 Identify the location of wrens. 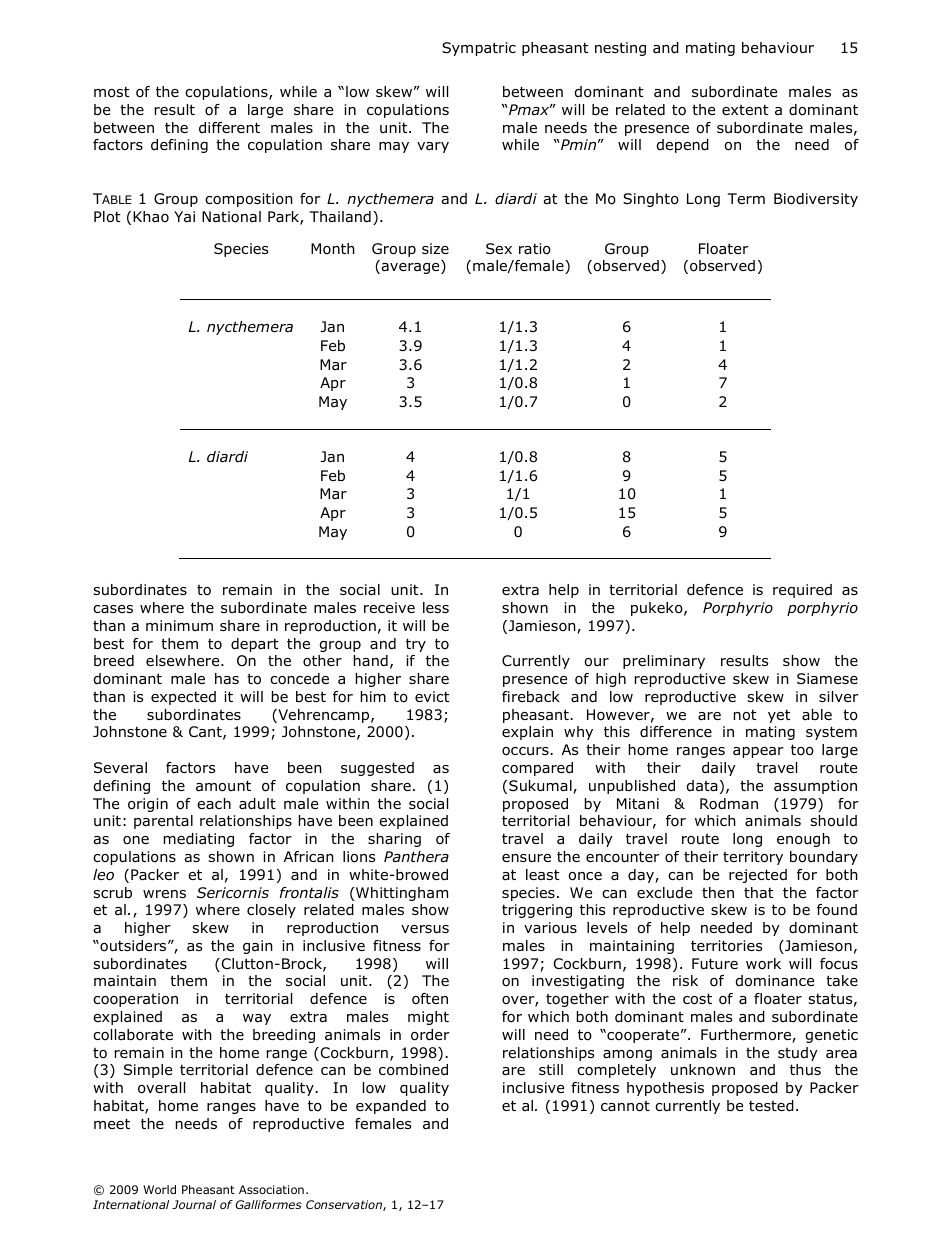
(164, 894).
